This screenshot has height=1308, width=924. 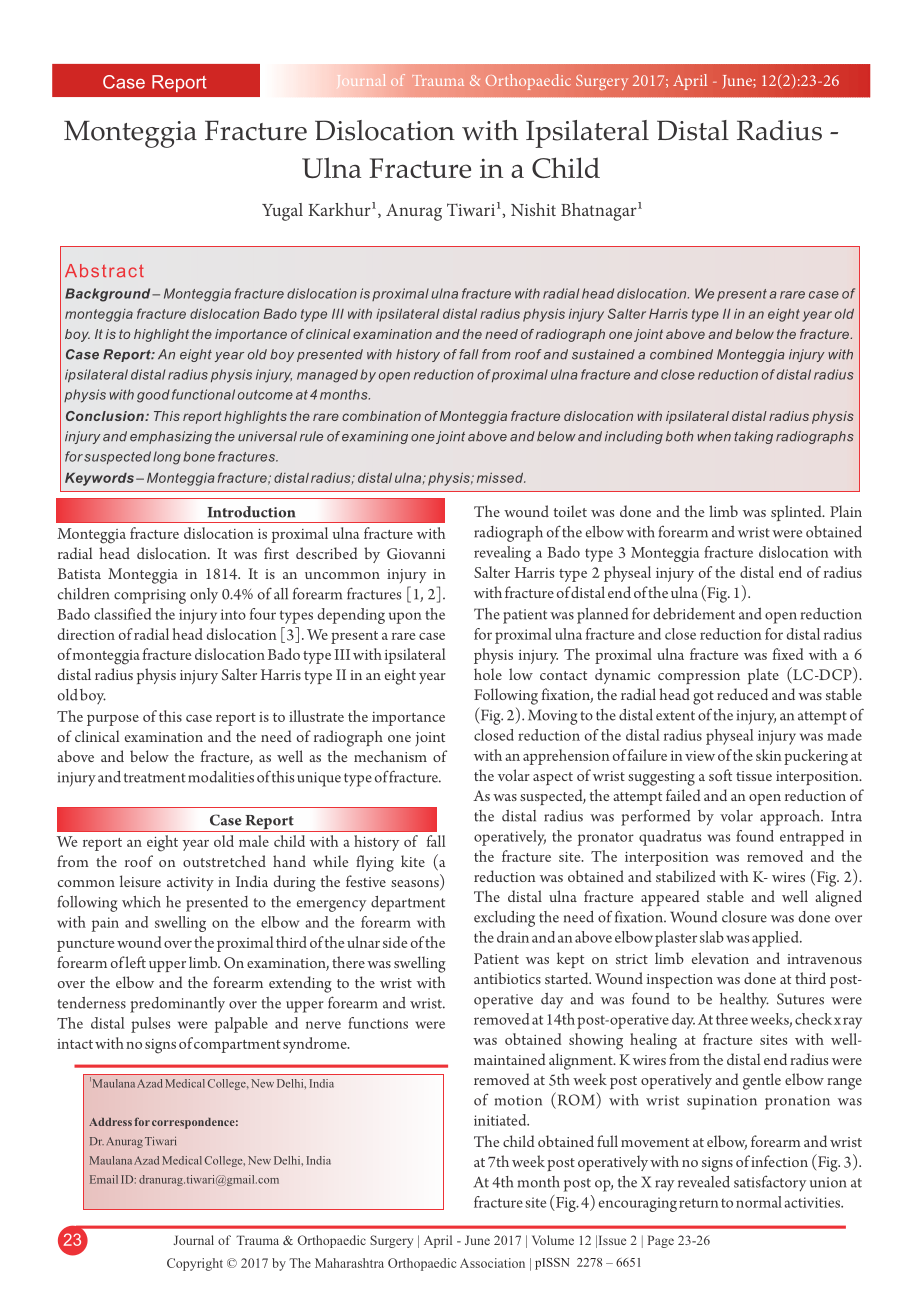 I want to click on entrapped, so click(x=812, y=838).
